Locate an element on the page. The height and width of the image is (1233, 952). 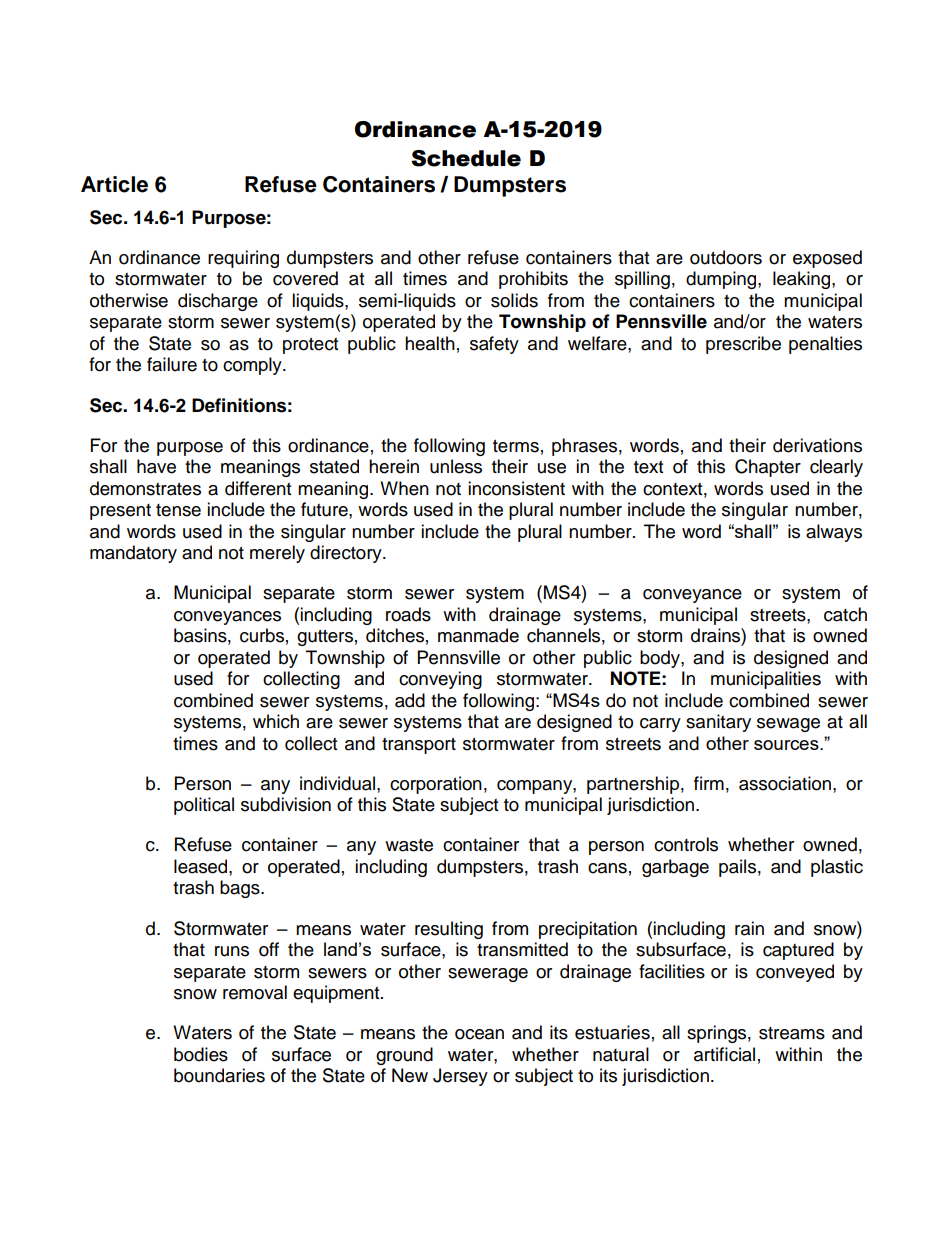
outdoors is located at coordinates (726, 257).
